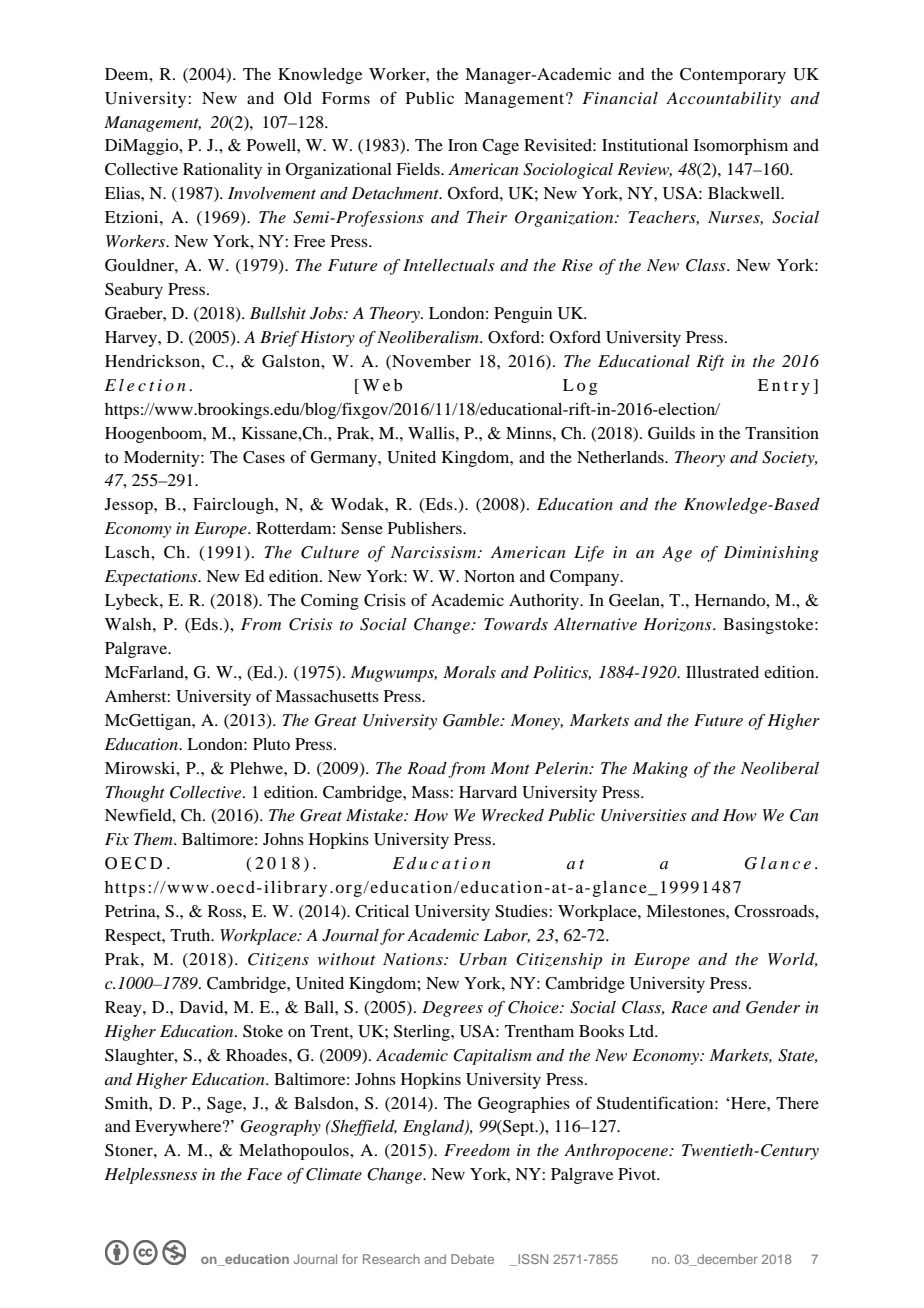 This page has height=1308, width=924. Describe the element at coordinates (723, 100) in the page. I see `Accountability` at that location.
